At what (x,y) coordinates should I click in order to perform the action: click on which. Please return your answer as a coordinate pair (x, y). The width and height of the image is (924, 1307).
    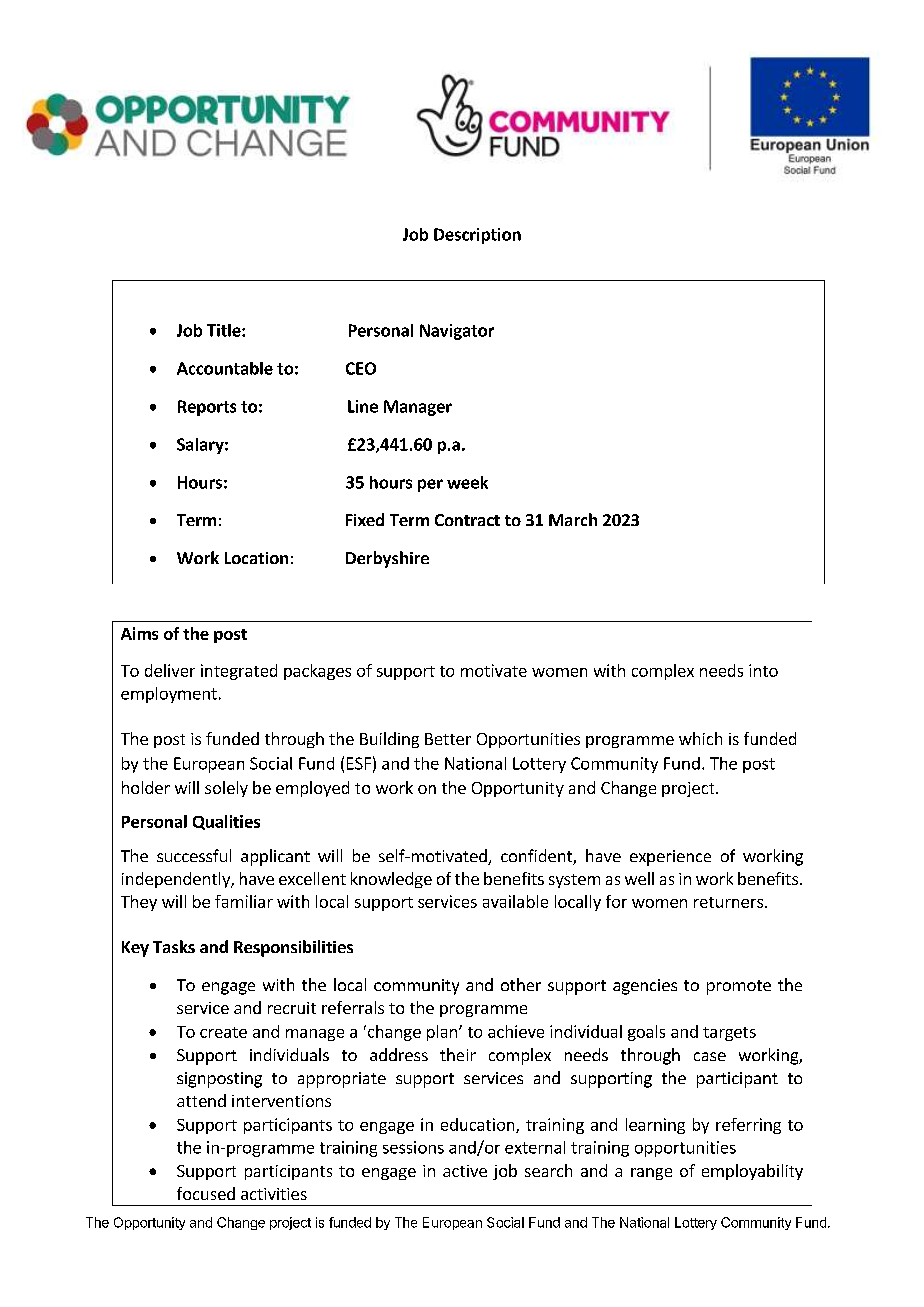
    Looking at the image, I should click on (700, 738).
